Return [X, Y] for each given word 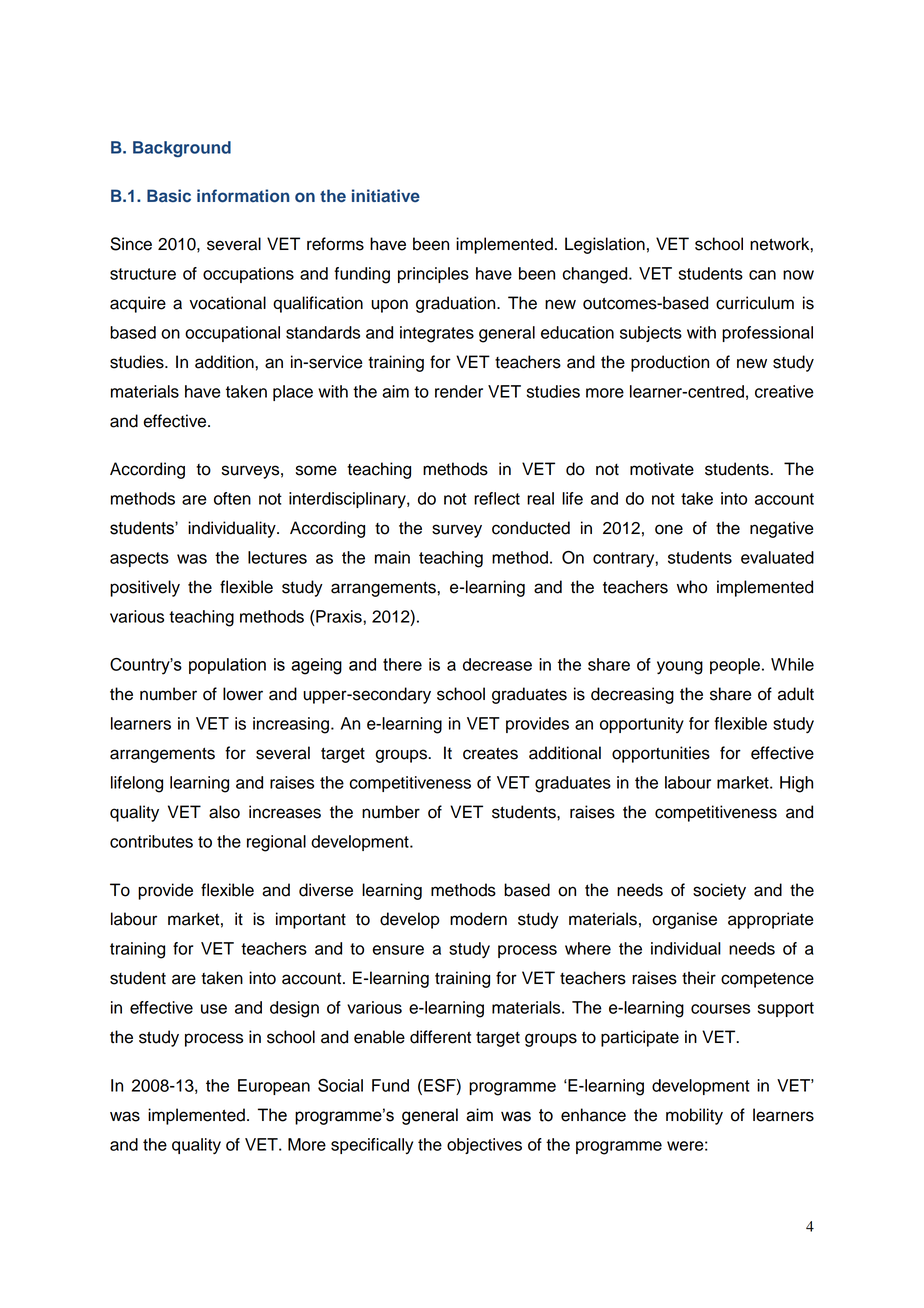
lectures [277, 557]
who [692, 587]
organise [684, 920]
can [762, 275]
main [392, 557]
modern [478, 919]
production [670, 363]
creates [490, 754]
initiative [386, 196]
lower [243, 694]
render [459, 391]
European [274, 1087]
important [311, 920]
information [243, 195]
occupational [232, 334]
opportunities [661, 754]
